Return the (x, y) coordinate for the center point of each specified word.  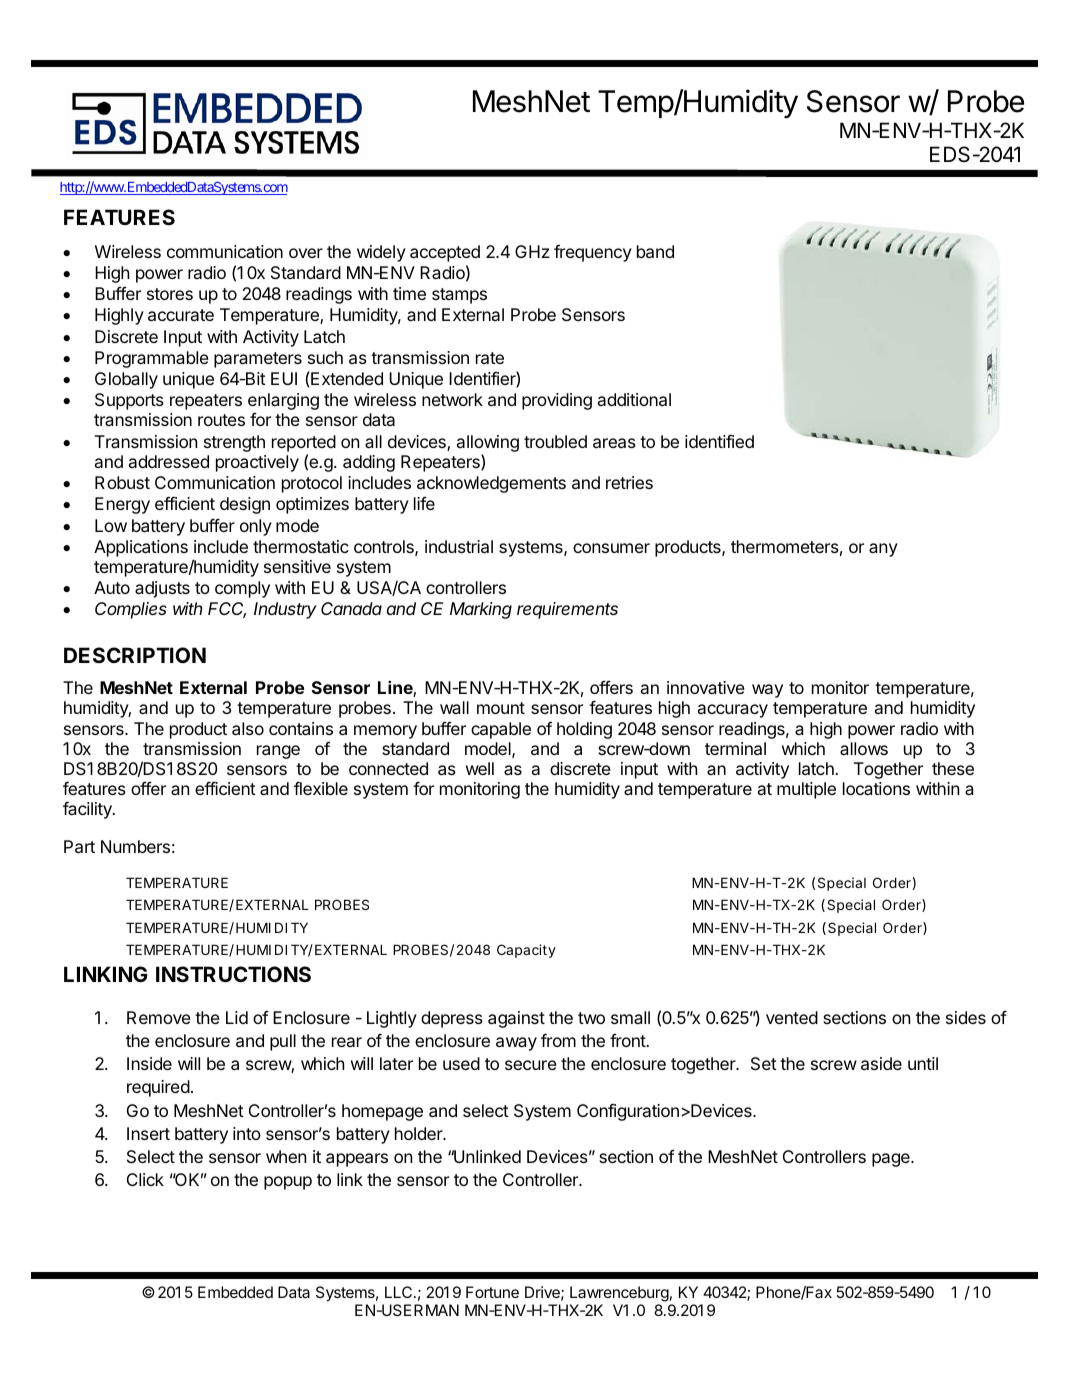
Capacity (526, 951)
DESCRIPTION (135, 655)
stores (170, 294)
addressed (169, 461)
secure (531, 1065)
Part (79, 846)
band (655, 251)
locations (876, 788)
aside (881, 1063)
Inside (149, 1063)
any (883, 550)
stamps (459, 296)
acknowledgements (491, 484)
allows (864, 748)
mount (501, 708)
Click (145, 1179)
